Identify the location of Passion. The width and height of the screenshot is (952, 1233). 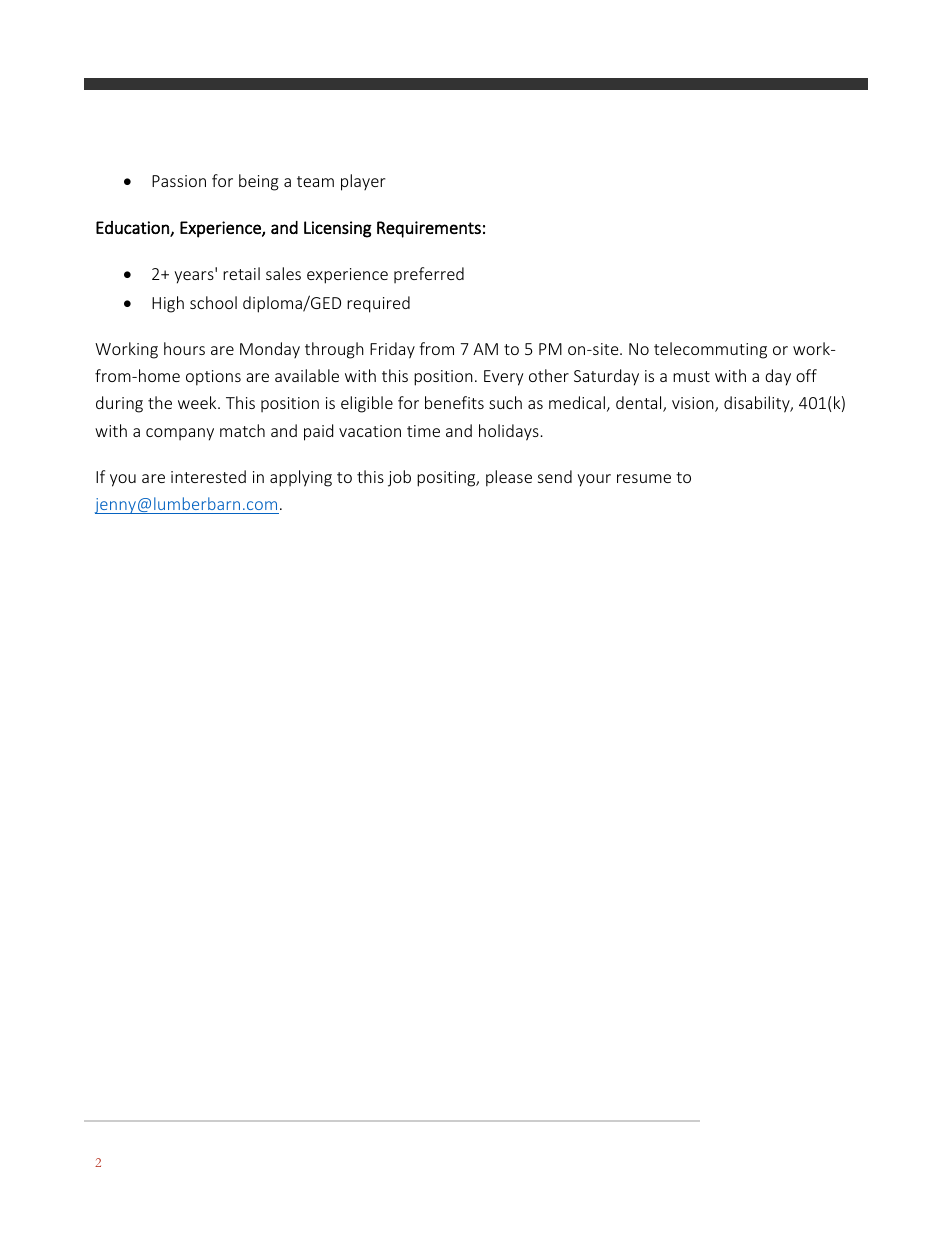
(179, 181).
